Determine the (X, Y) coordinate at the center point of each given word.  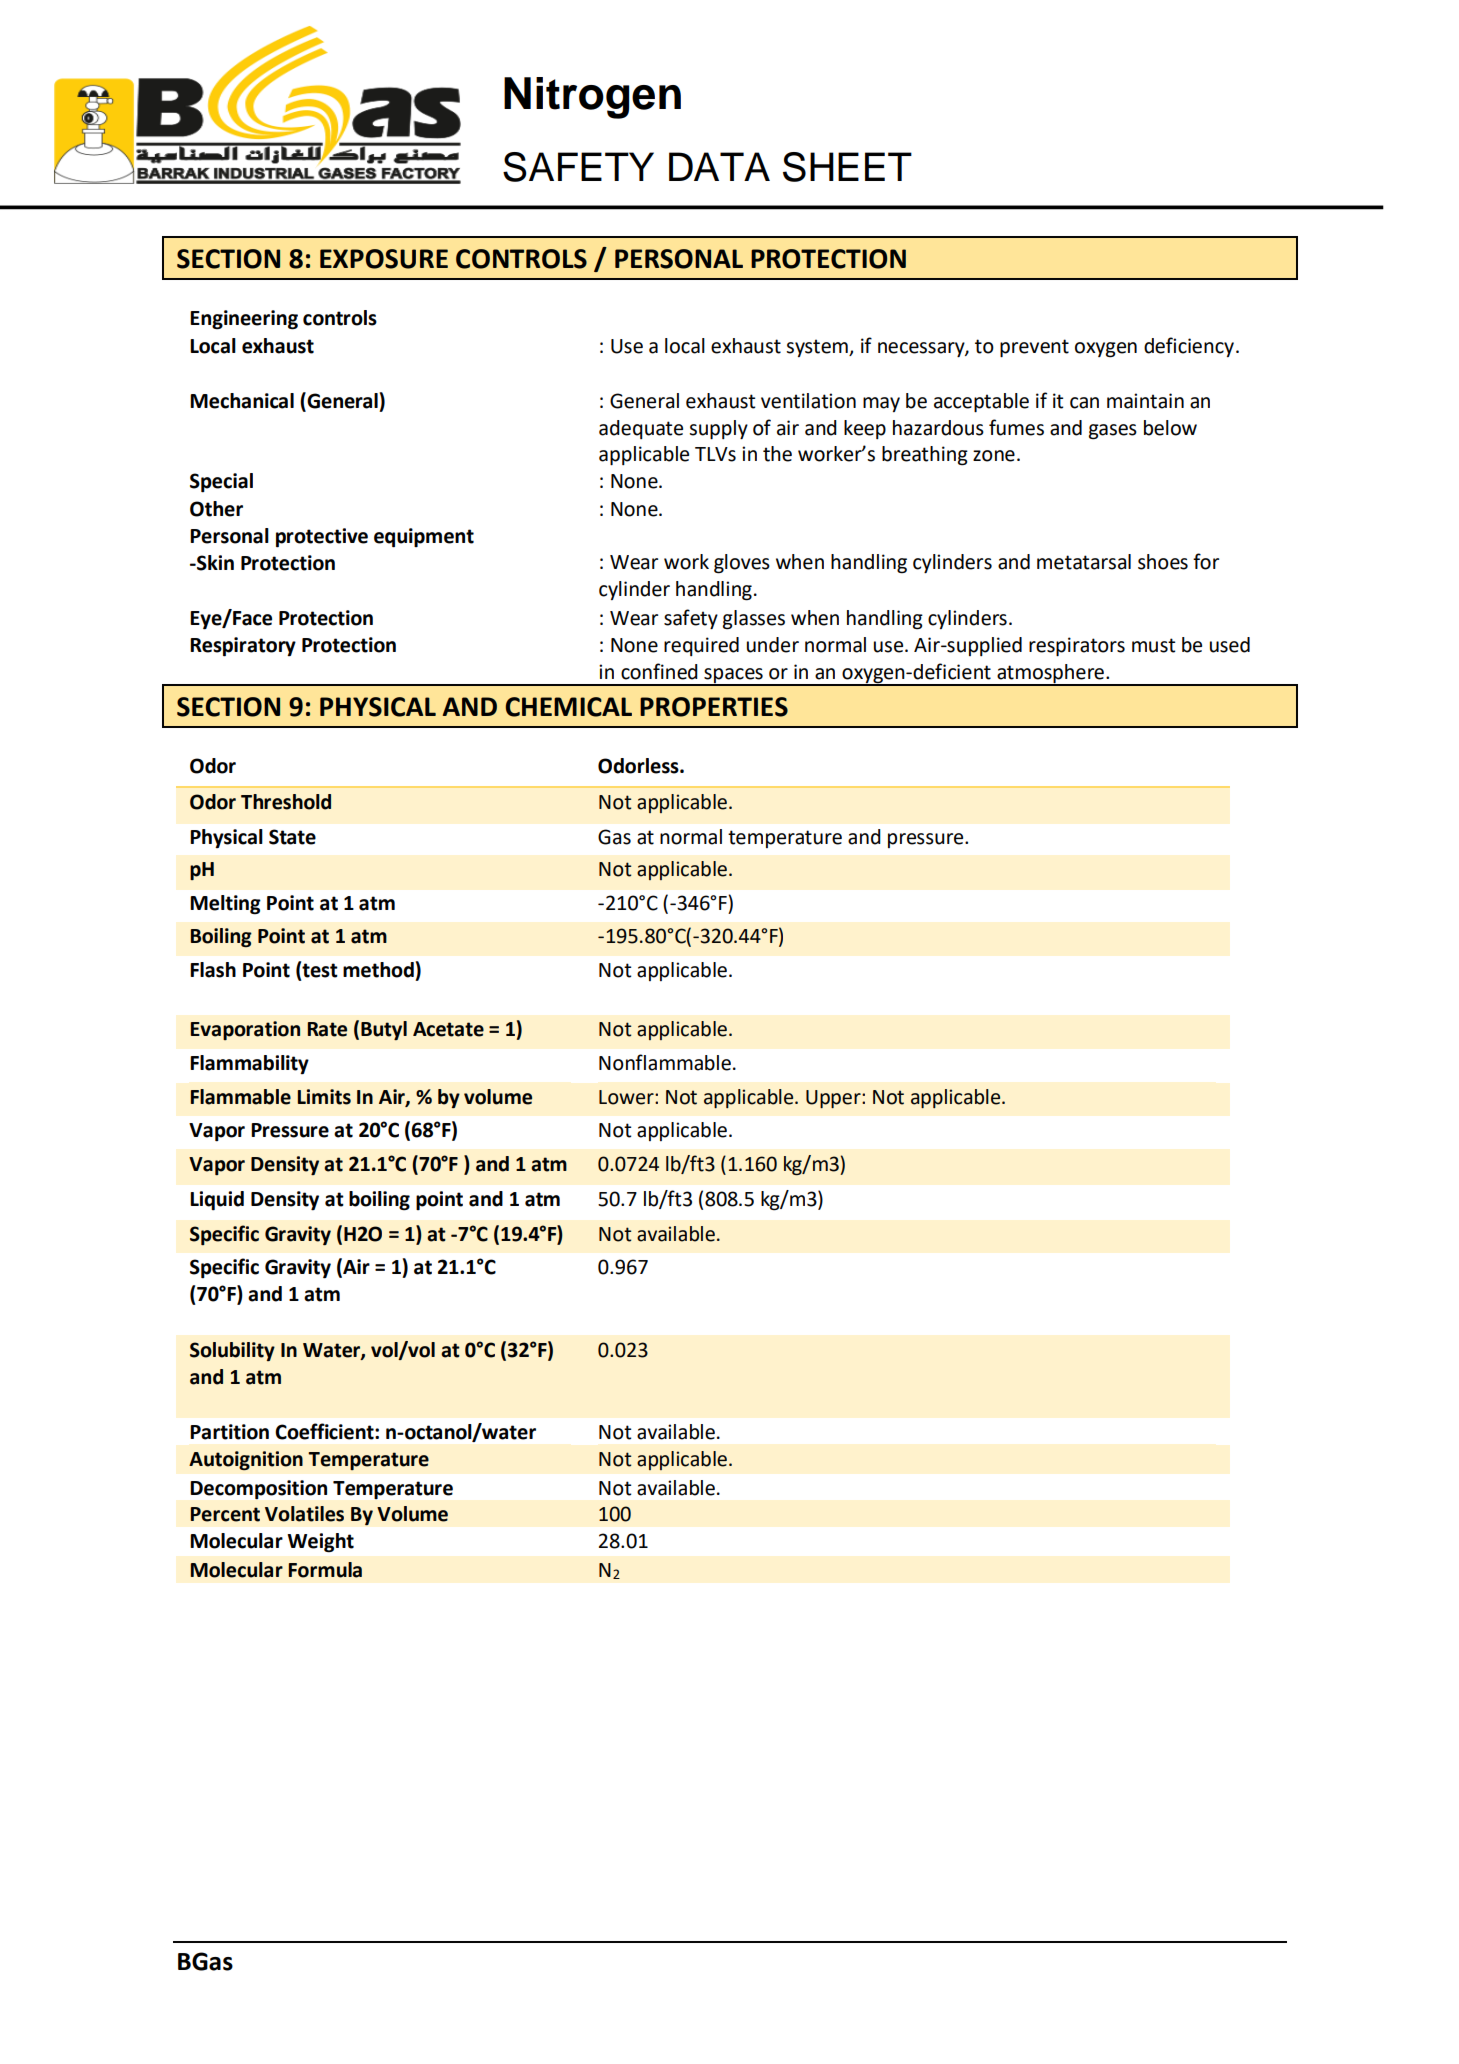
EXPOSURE (384, 259)
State (292, 837)
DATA (719, 166)
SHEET (847, 167)
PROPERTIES (714, 707)
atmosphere (1050, 674)
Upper (834, 1099)
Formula (325, 1570)
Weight (320, 1543)
